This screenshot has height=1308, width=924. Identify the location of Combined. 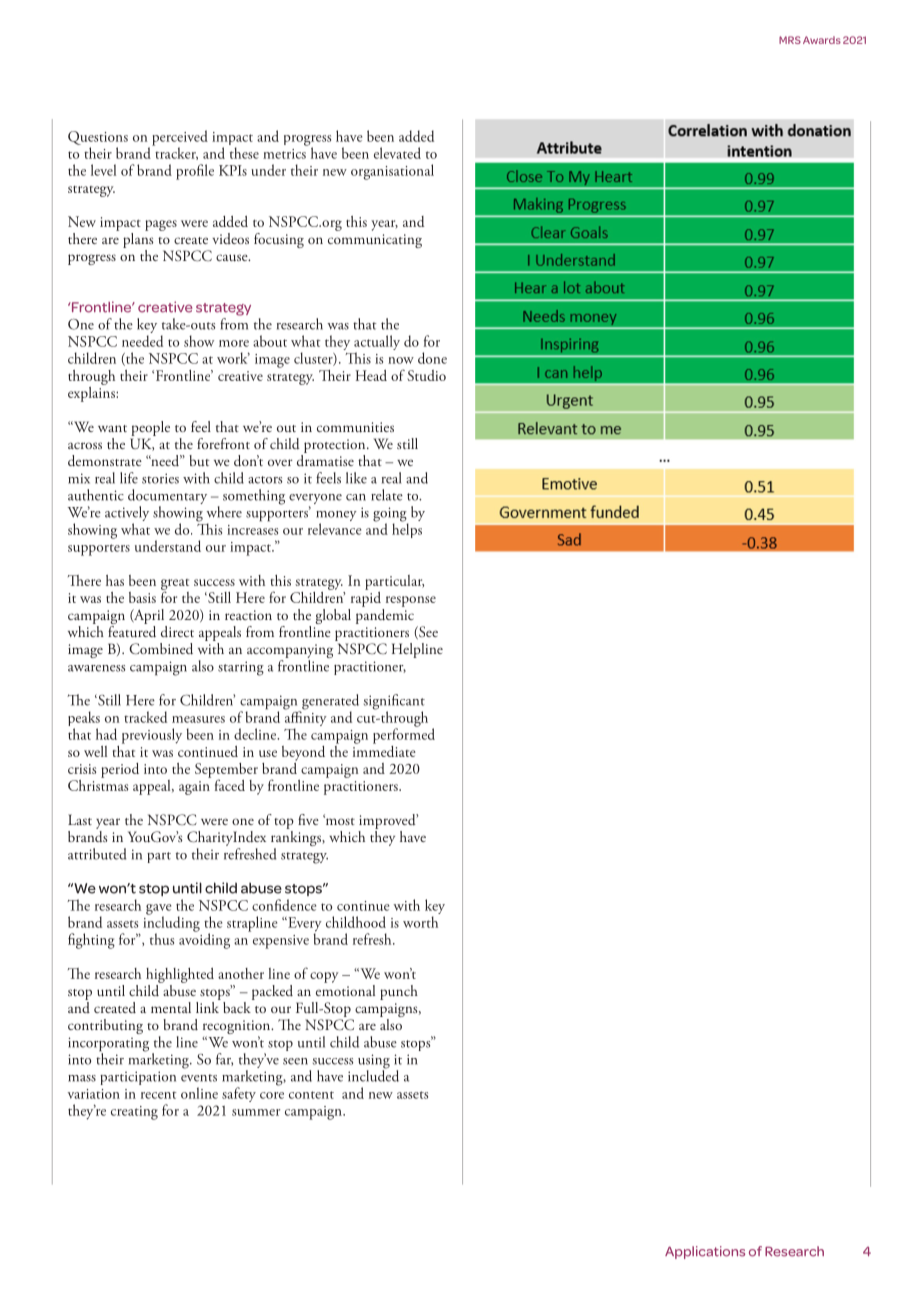
(161, 649).
